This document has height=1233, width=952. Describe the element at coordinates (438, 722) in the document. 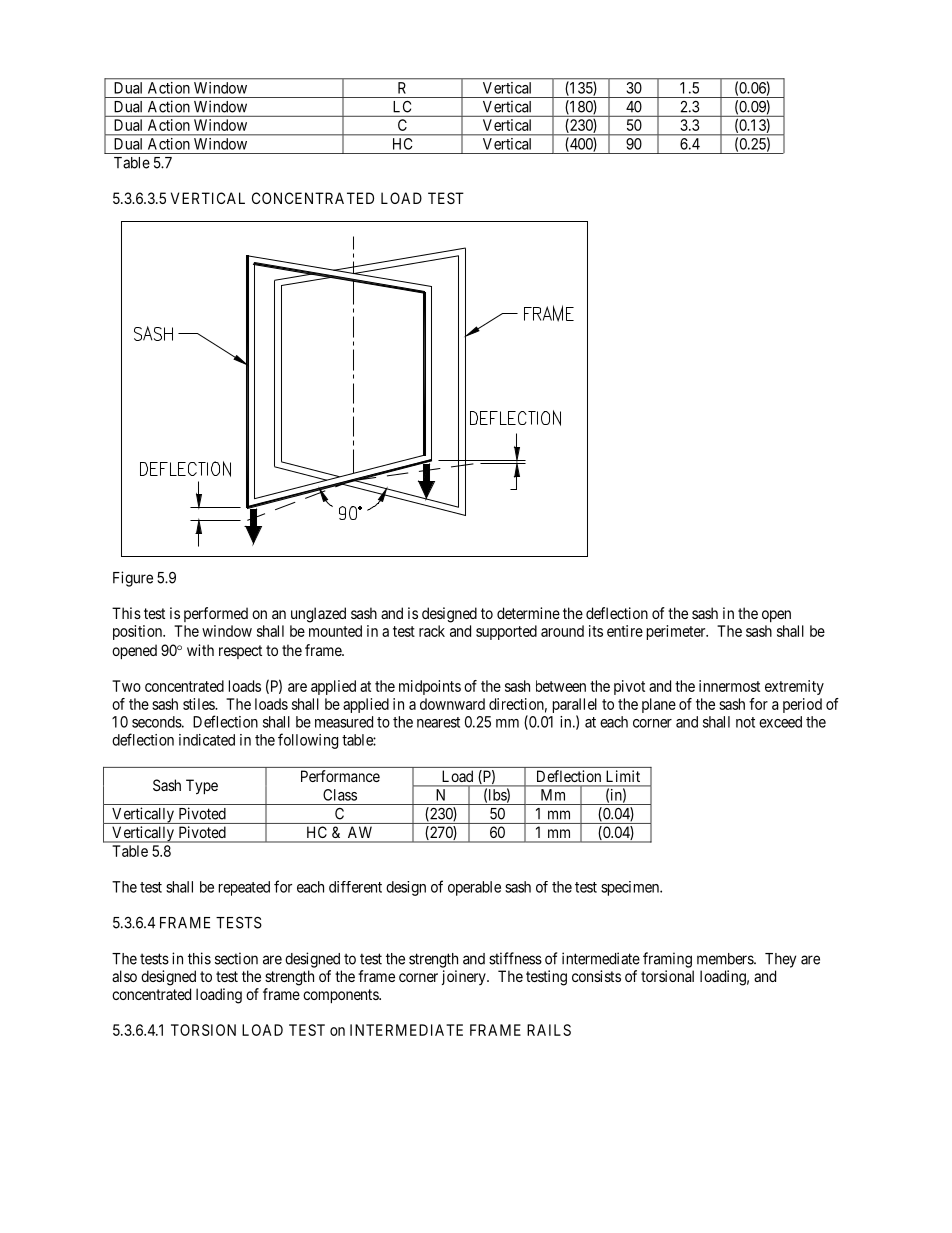

I see `nearest` at that location.
